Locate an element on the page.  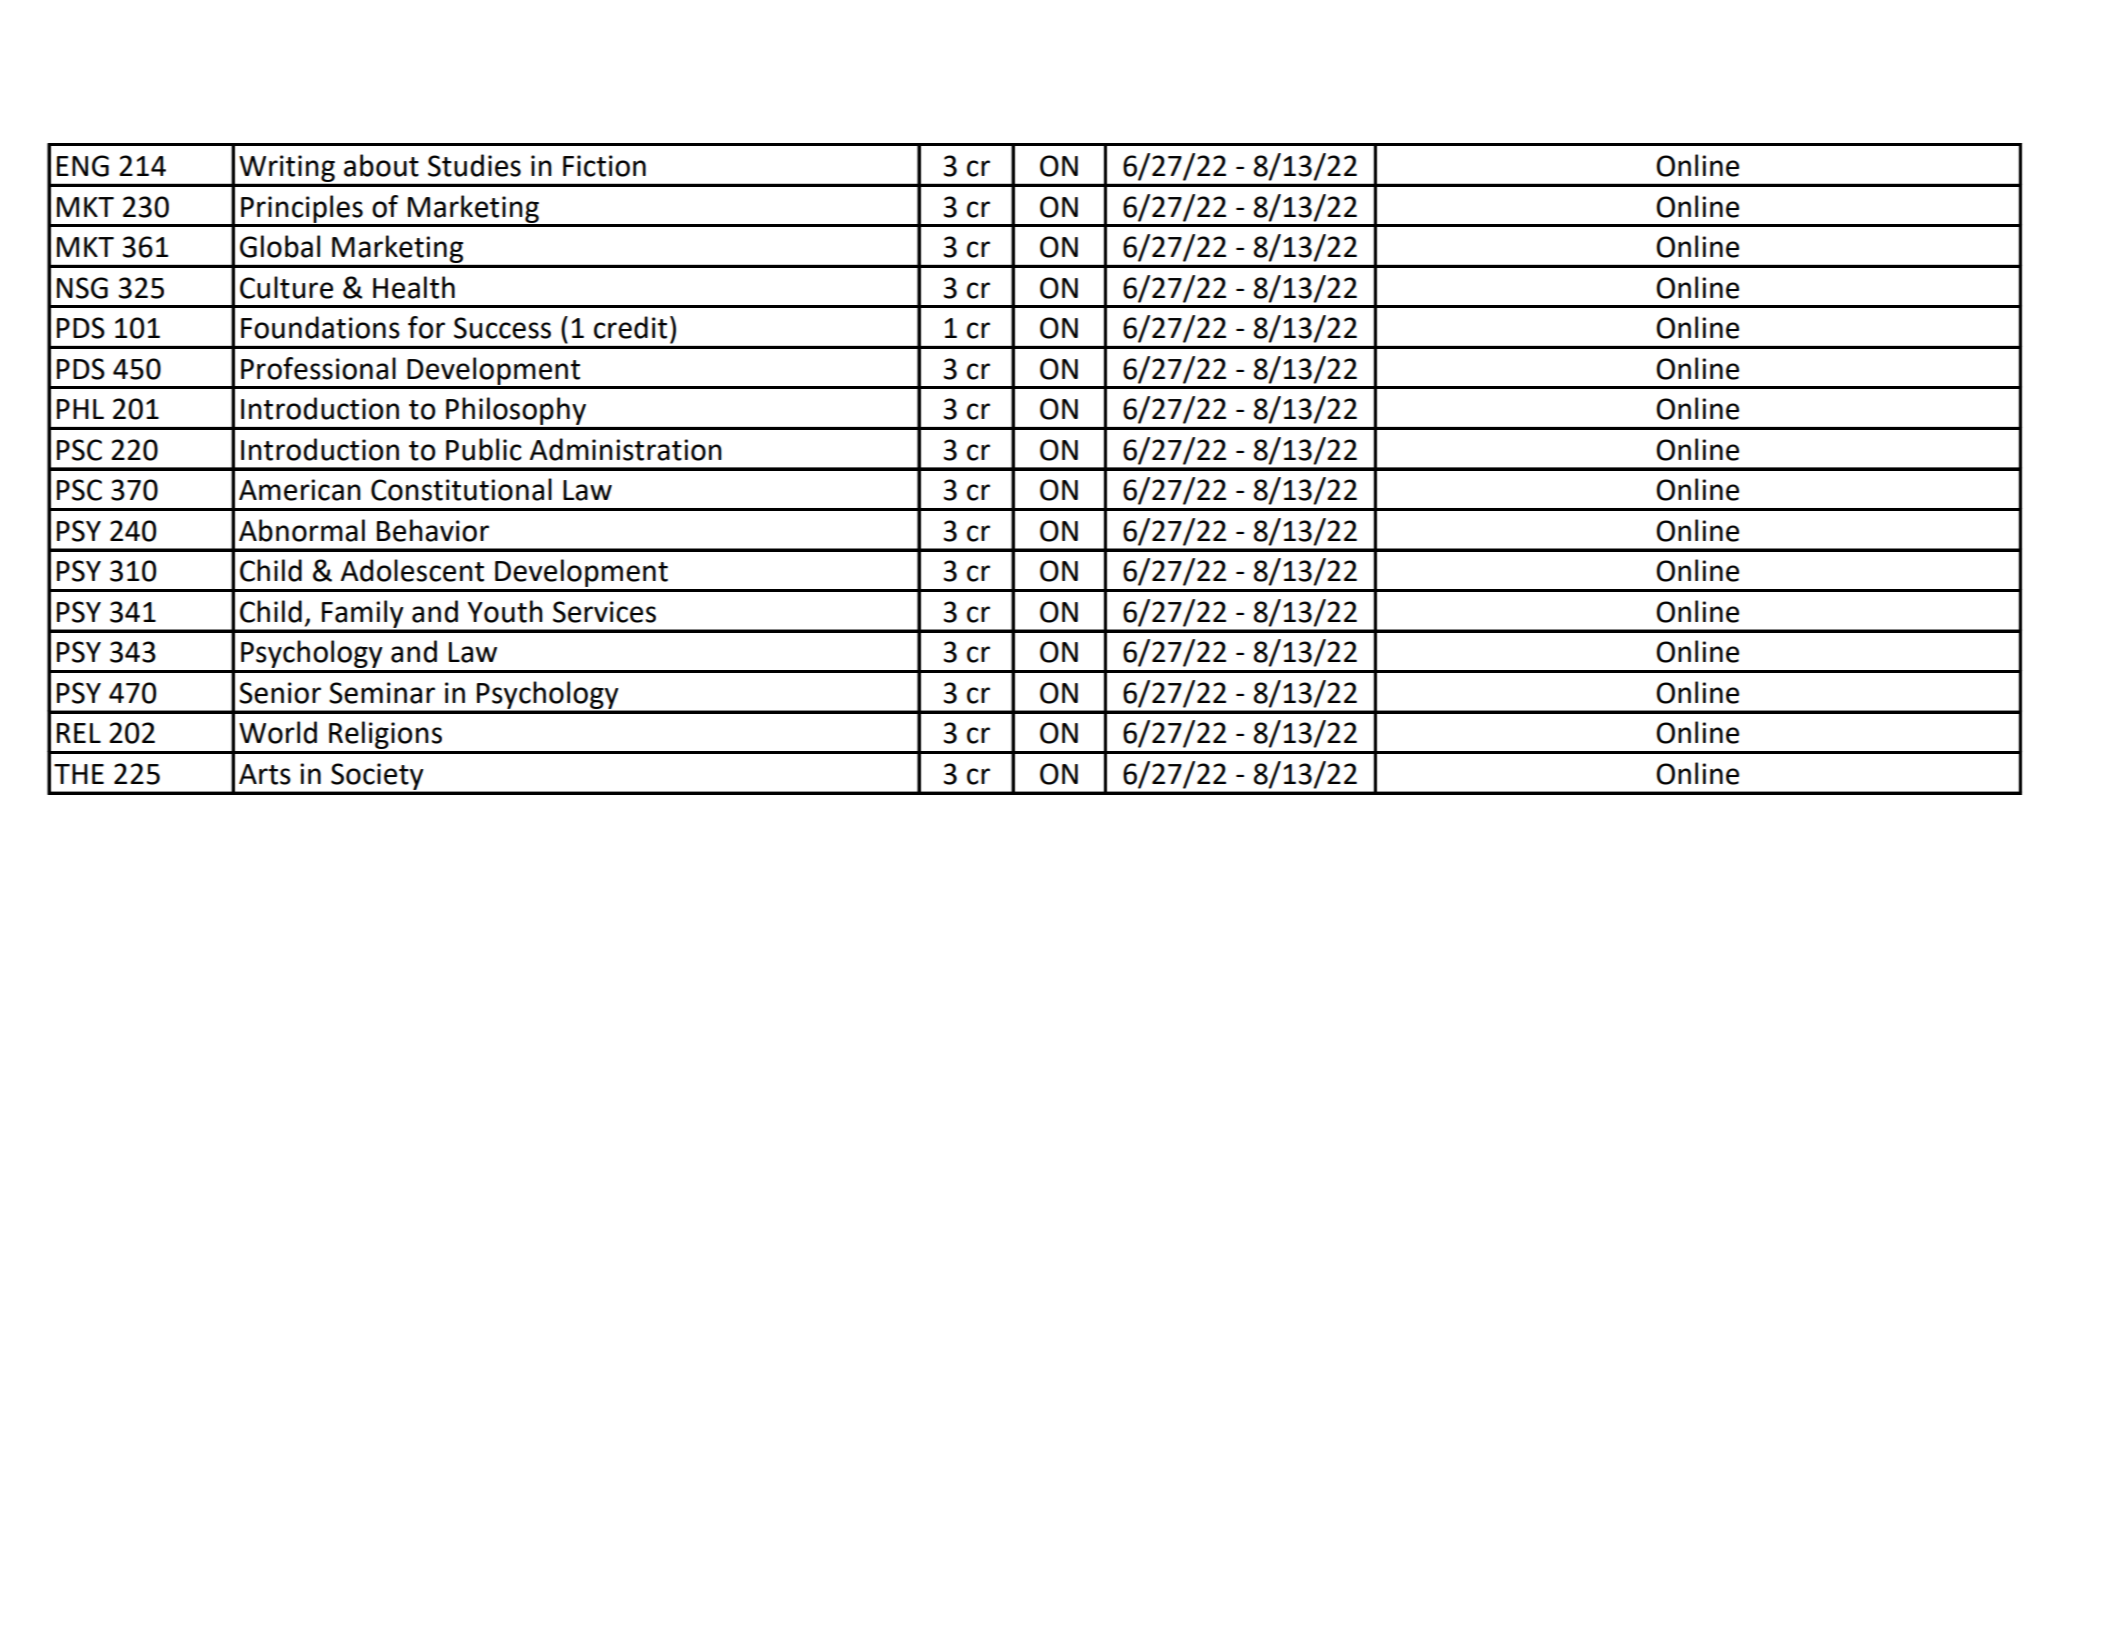
PHL is located at coordinates (80, 409).
